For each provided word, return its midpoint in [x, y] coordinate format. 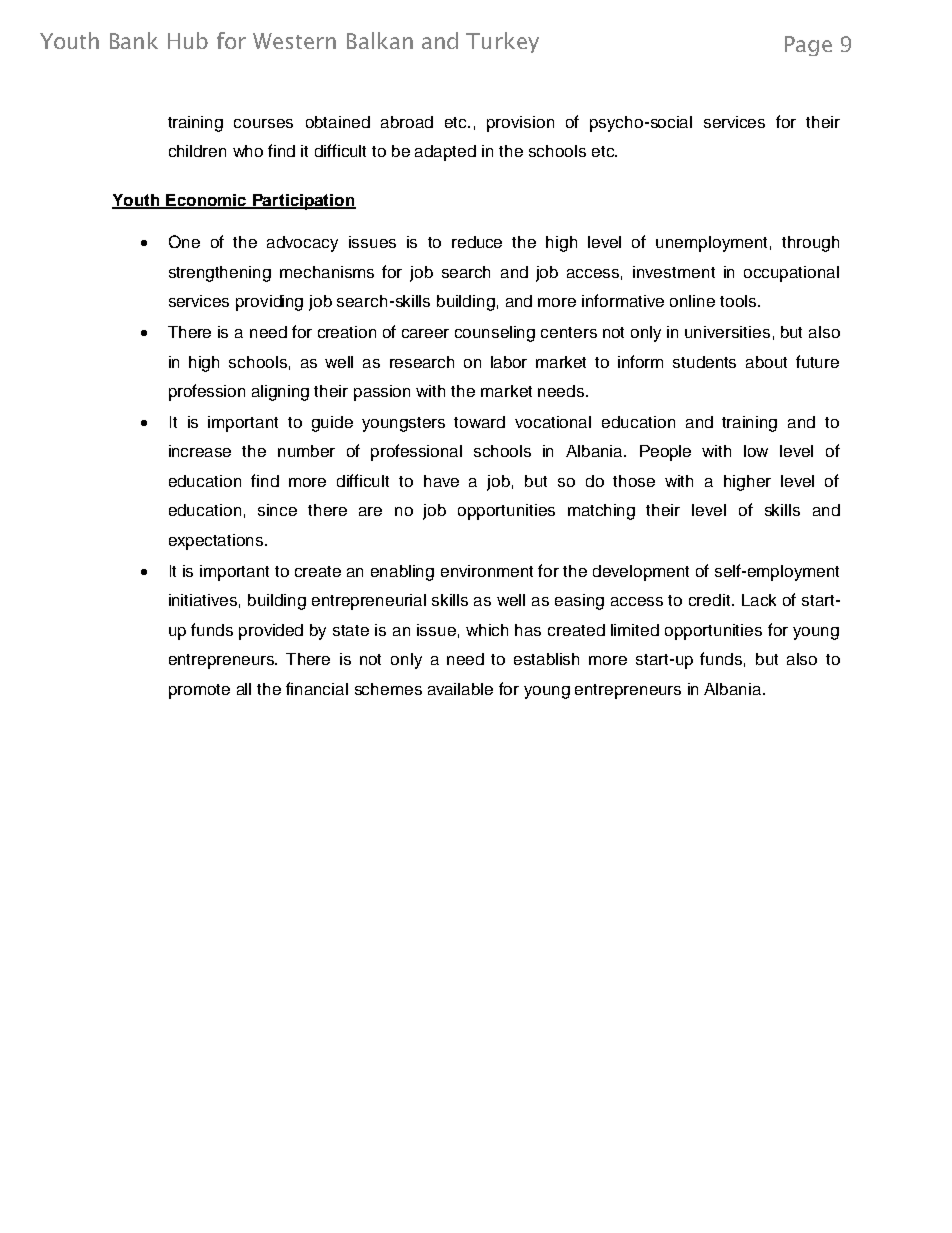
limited [635, 630]
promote [199, 691]
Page [808, 46]
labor [509, 362]
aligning [280, 393]
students [704, 362]
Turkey [502, 42]
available [460, 689]
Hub [188, 40]
